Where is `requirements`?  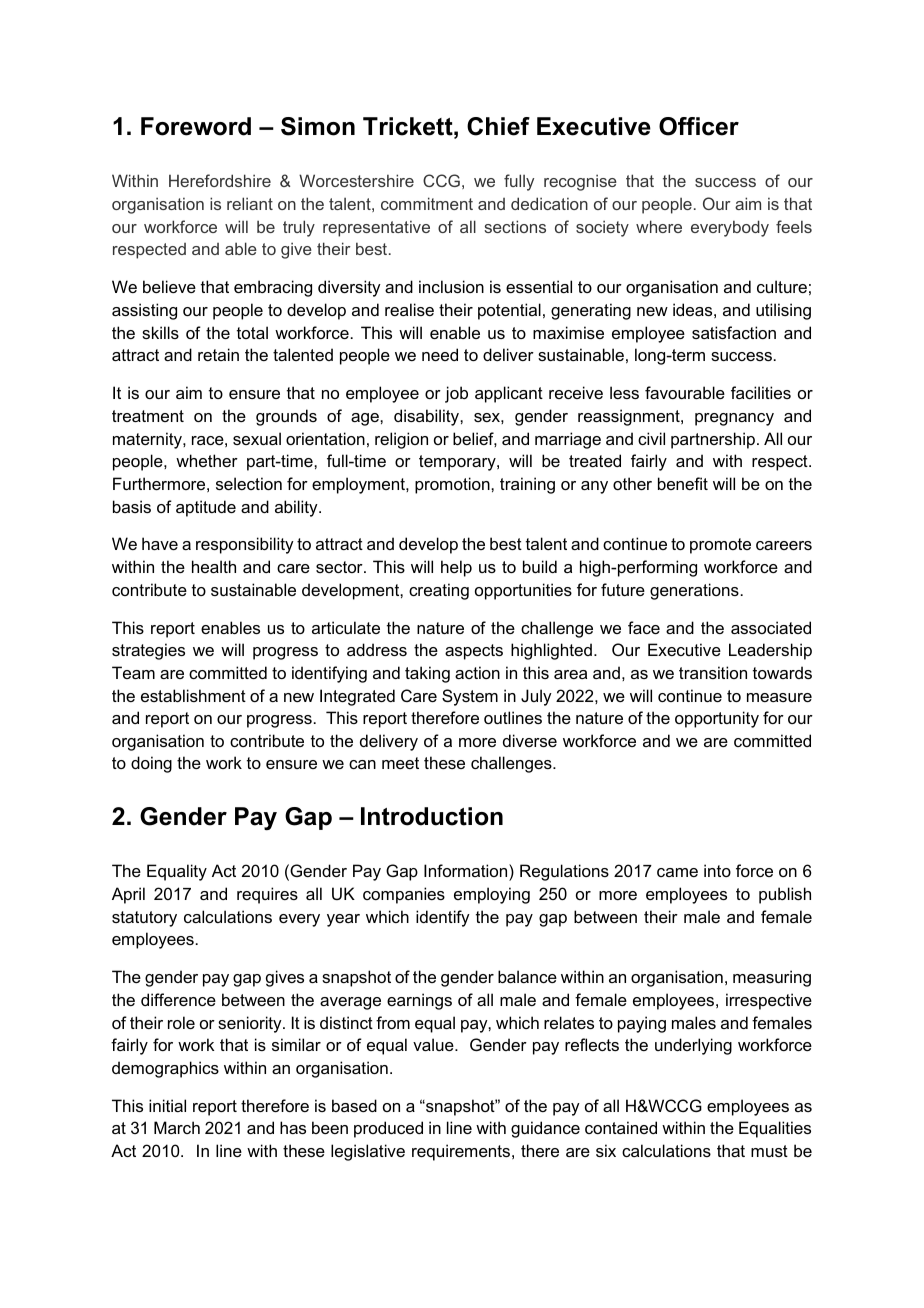
requirements is located at coordinates (462, 1152).
